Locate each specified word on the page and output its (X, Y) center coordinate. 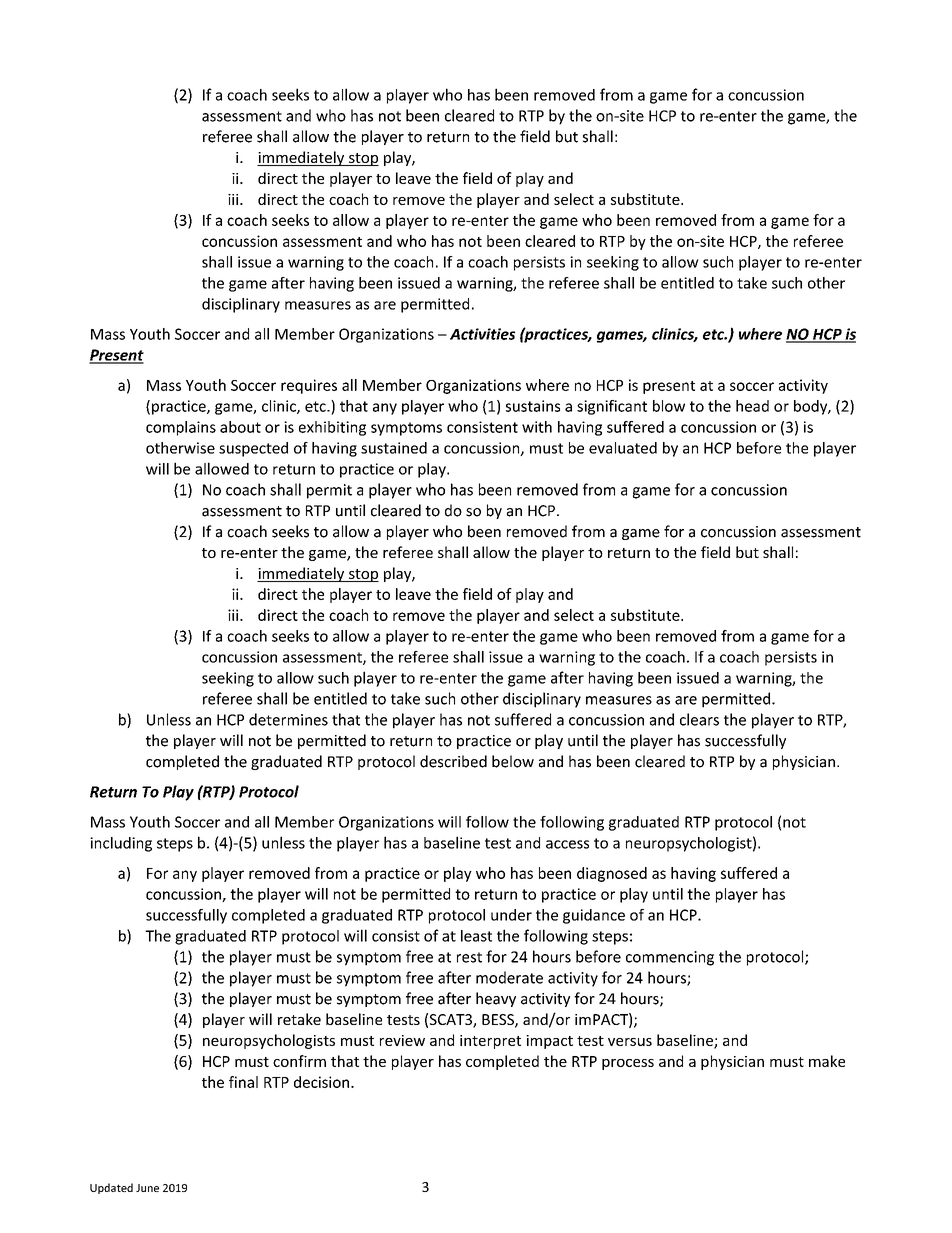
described (453, 761)
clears (699, 719)
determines (288, 719)
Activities (482, 334)
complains (181, 428)
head (752, 406)
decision (323, 1082)
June (147, 1188)
